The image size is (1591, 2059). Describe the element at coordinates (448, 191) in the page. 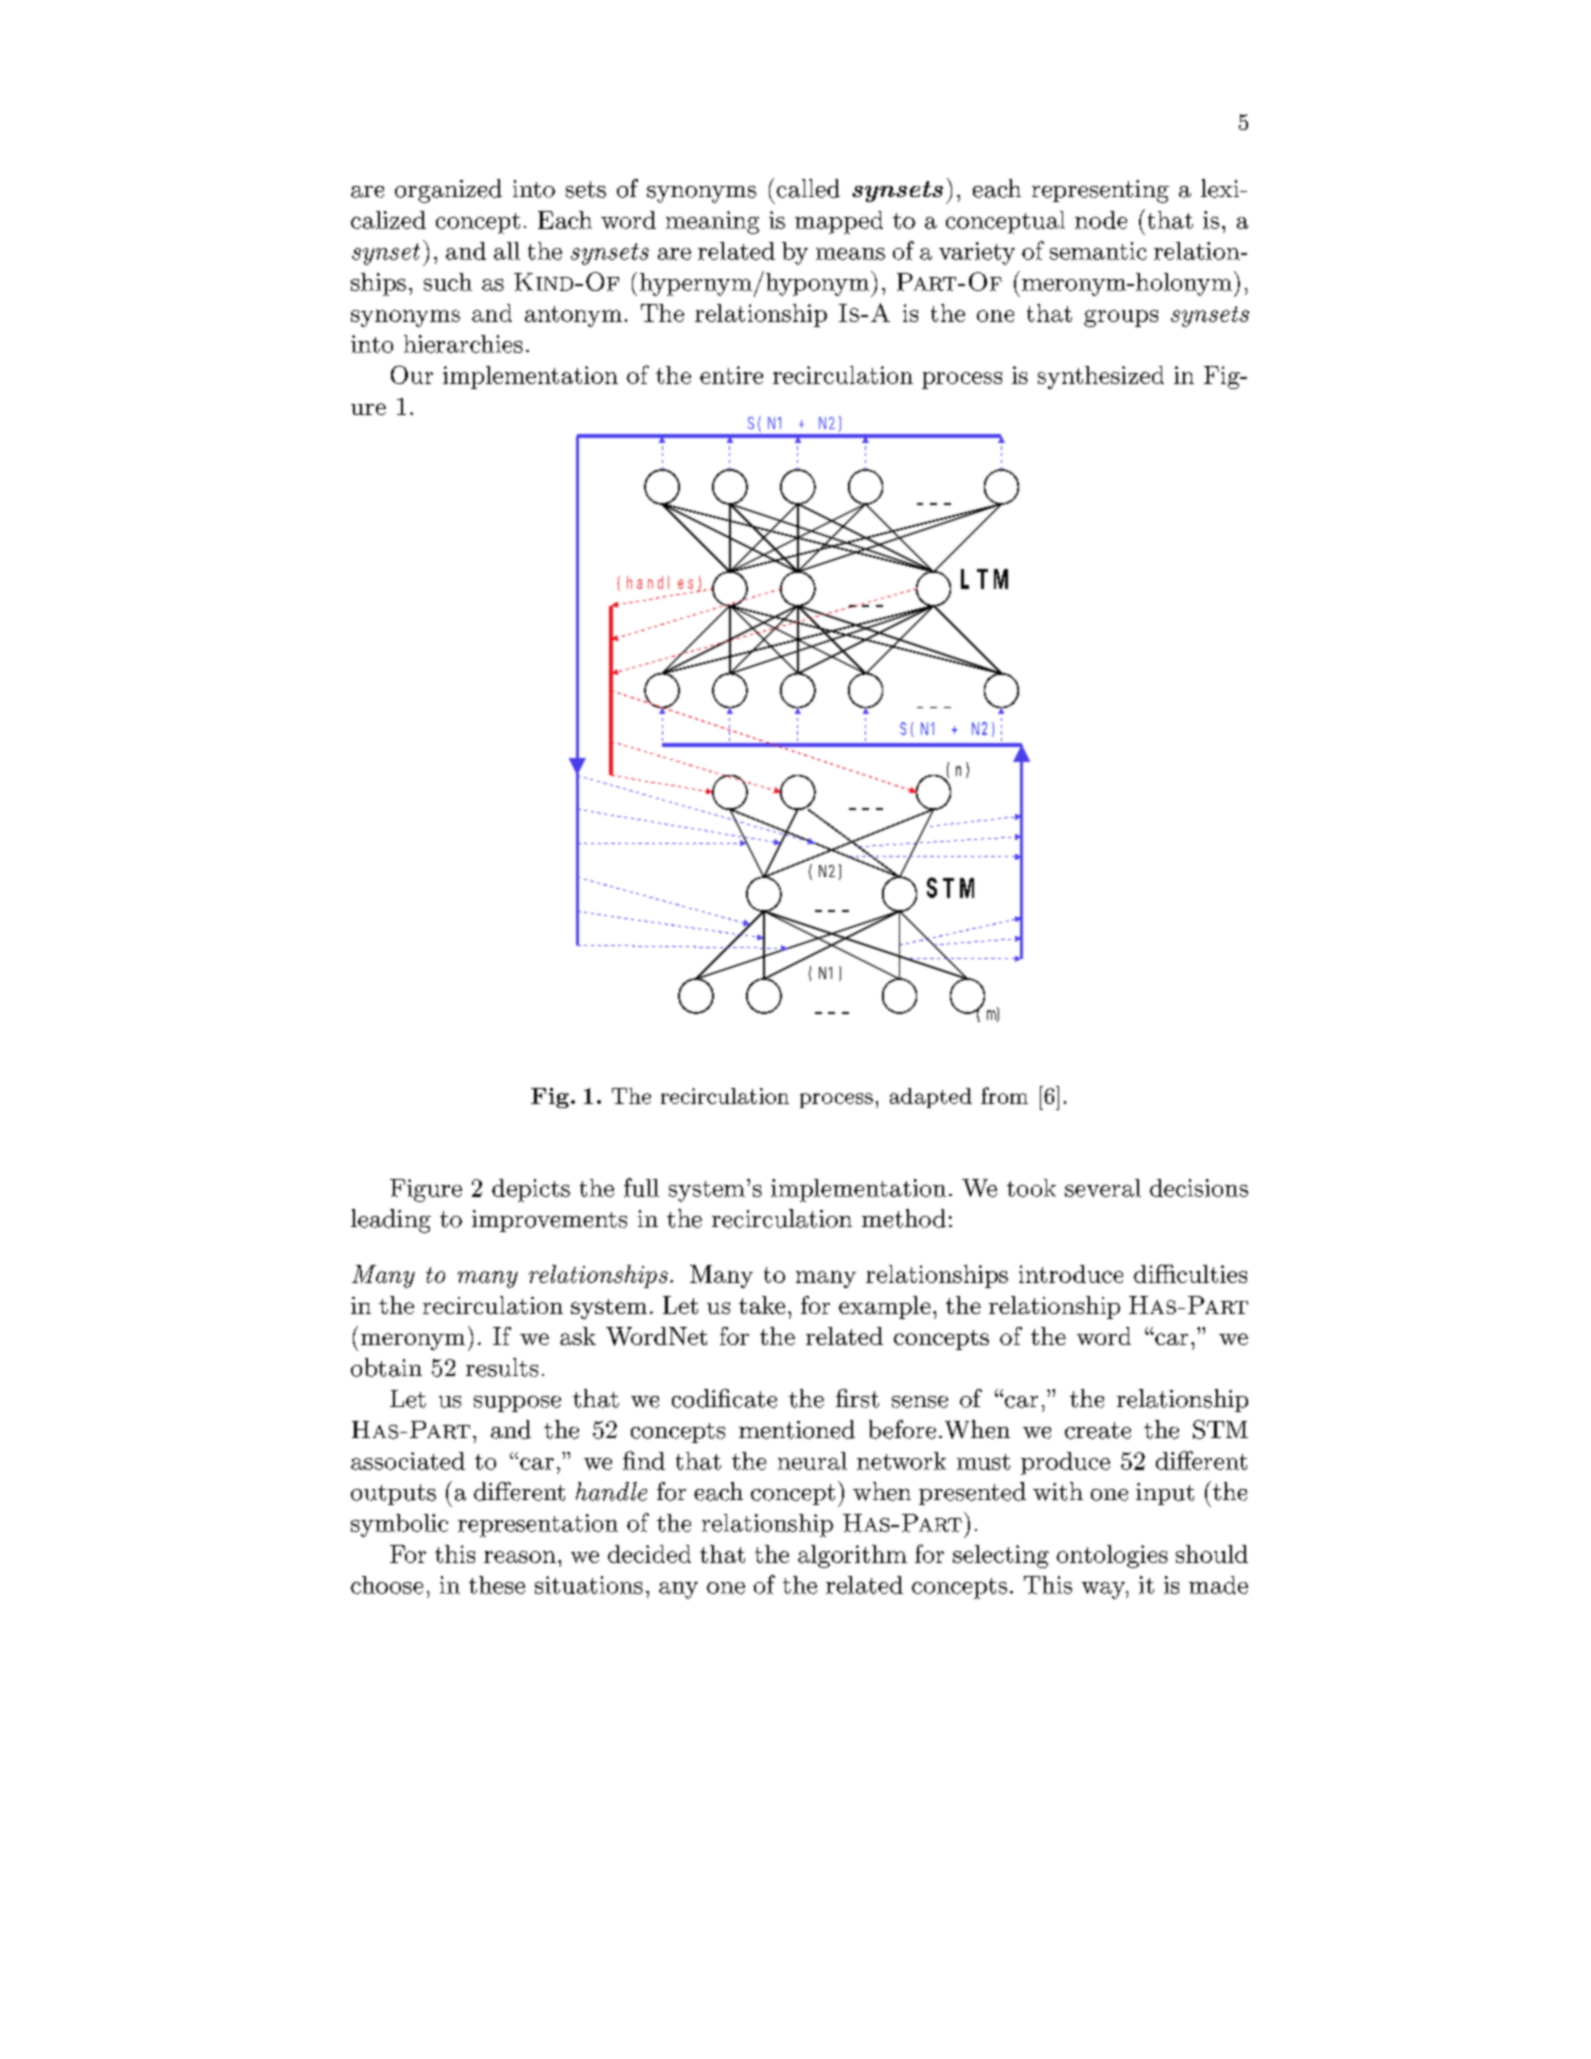

I see `organized` at that location.
